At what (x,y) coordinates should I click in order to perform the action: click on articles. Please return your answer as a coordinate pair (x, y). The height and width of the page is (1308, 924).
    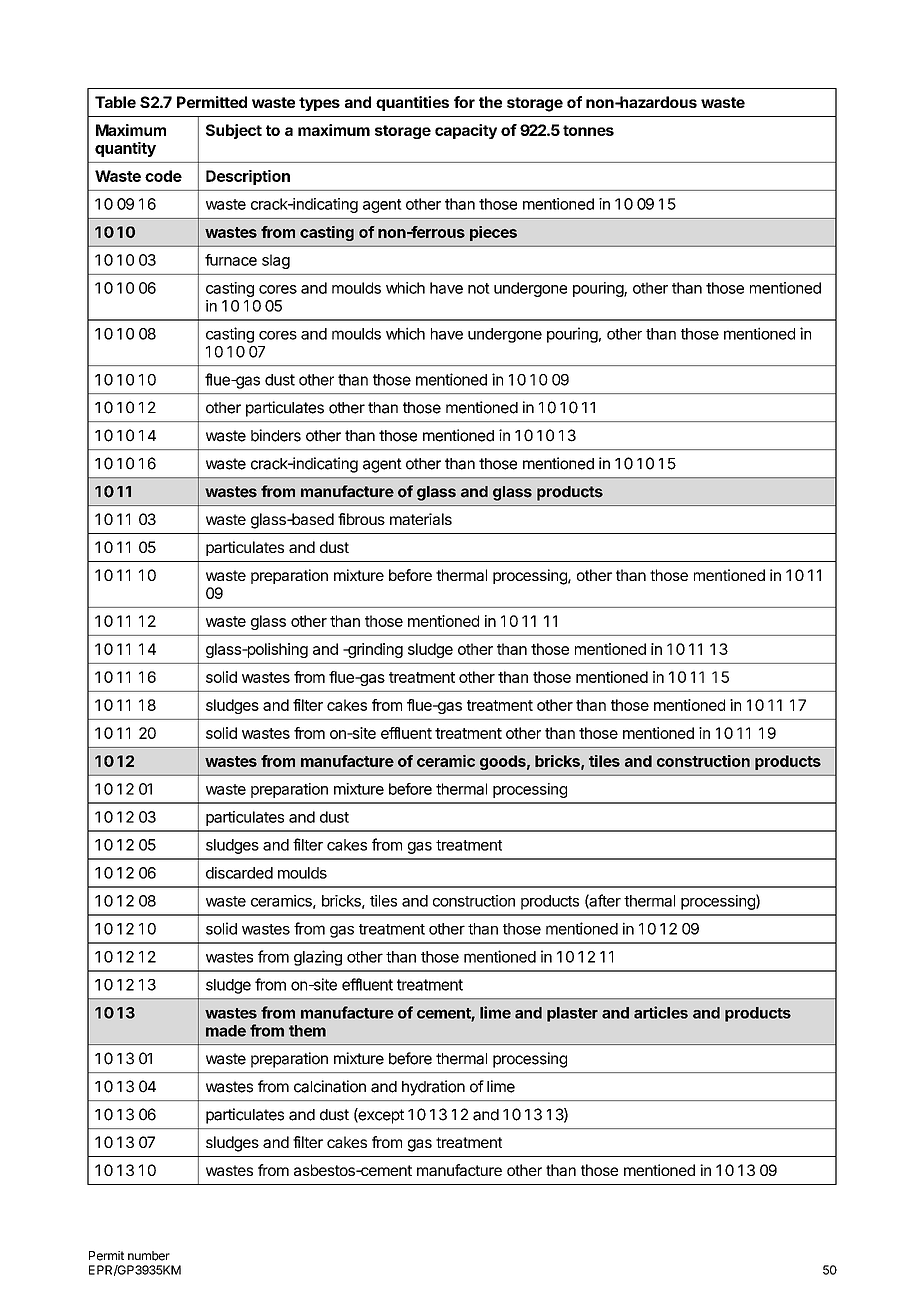
    Looking at the image, I should click on (661, 1012).
